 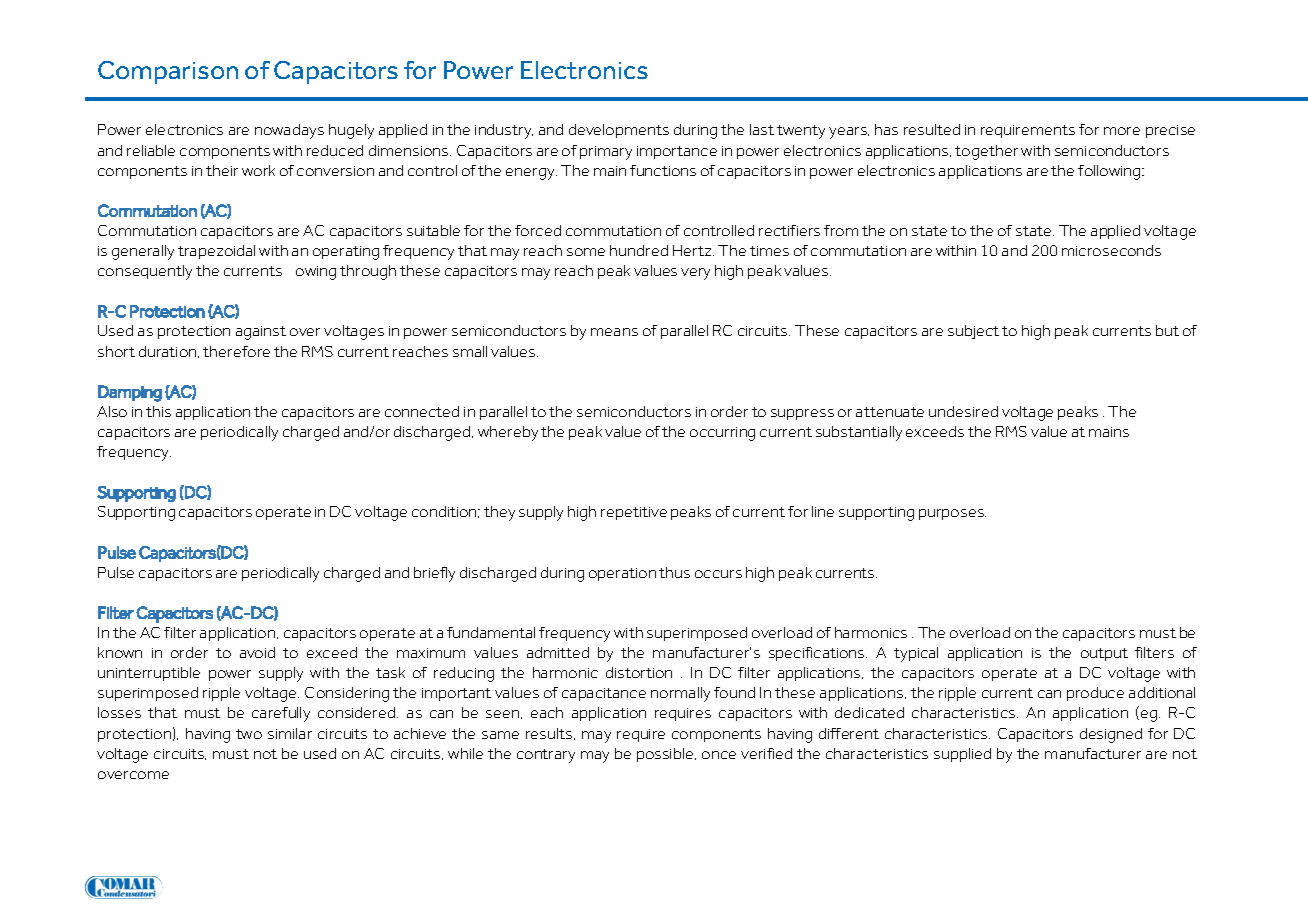 What do you see at coordinates (614, 332) in the image?
I see `means` at bounding box center [614, 332].
